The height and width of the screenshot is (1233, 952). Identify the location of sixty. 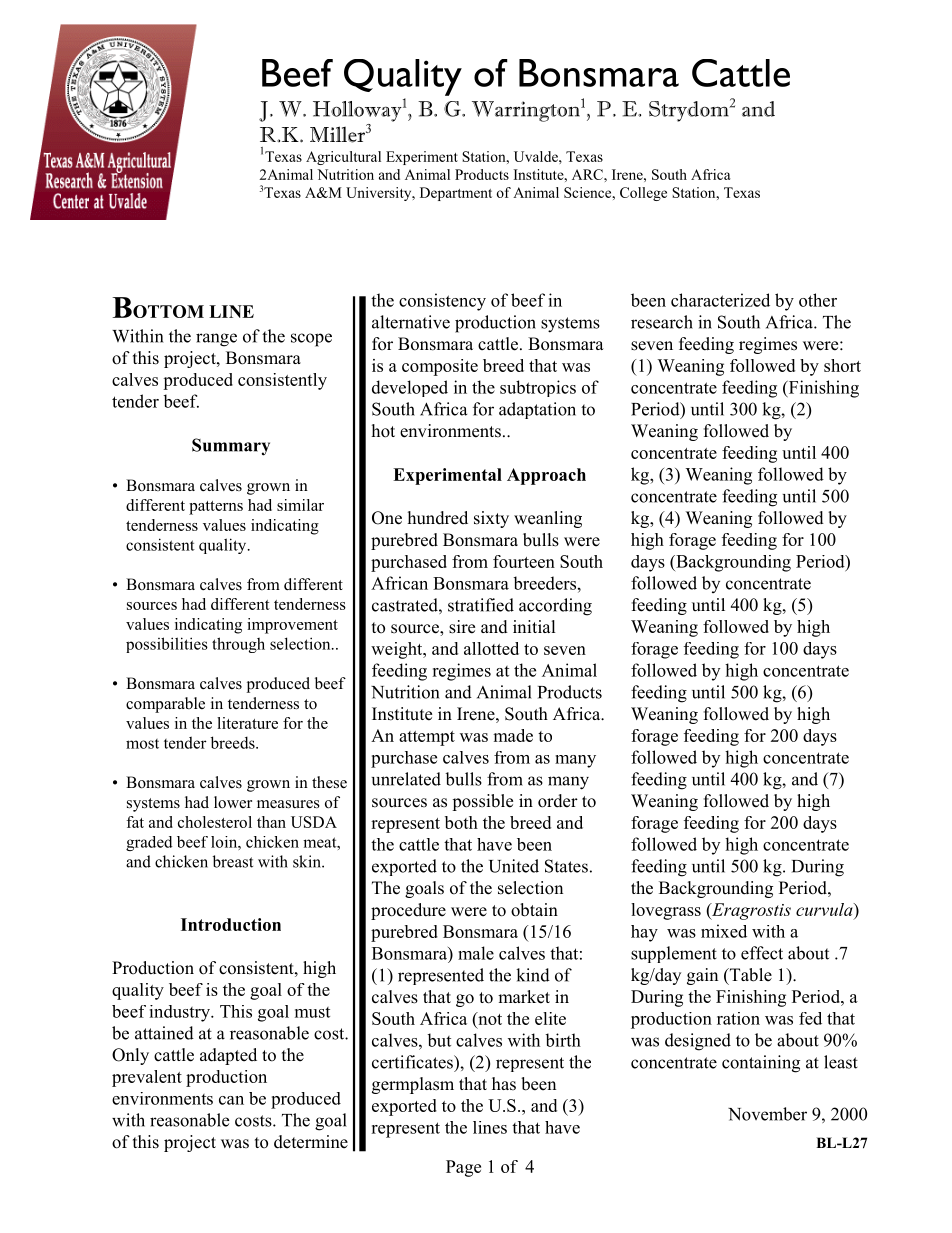
(491, 519).
